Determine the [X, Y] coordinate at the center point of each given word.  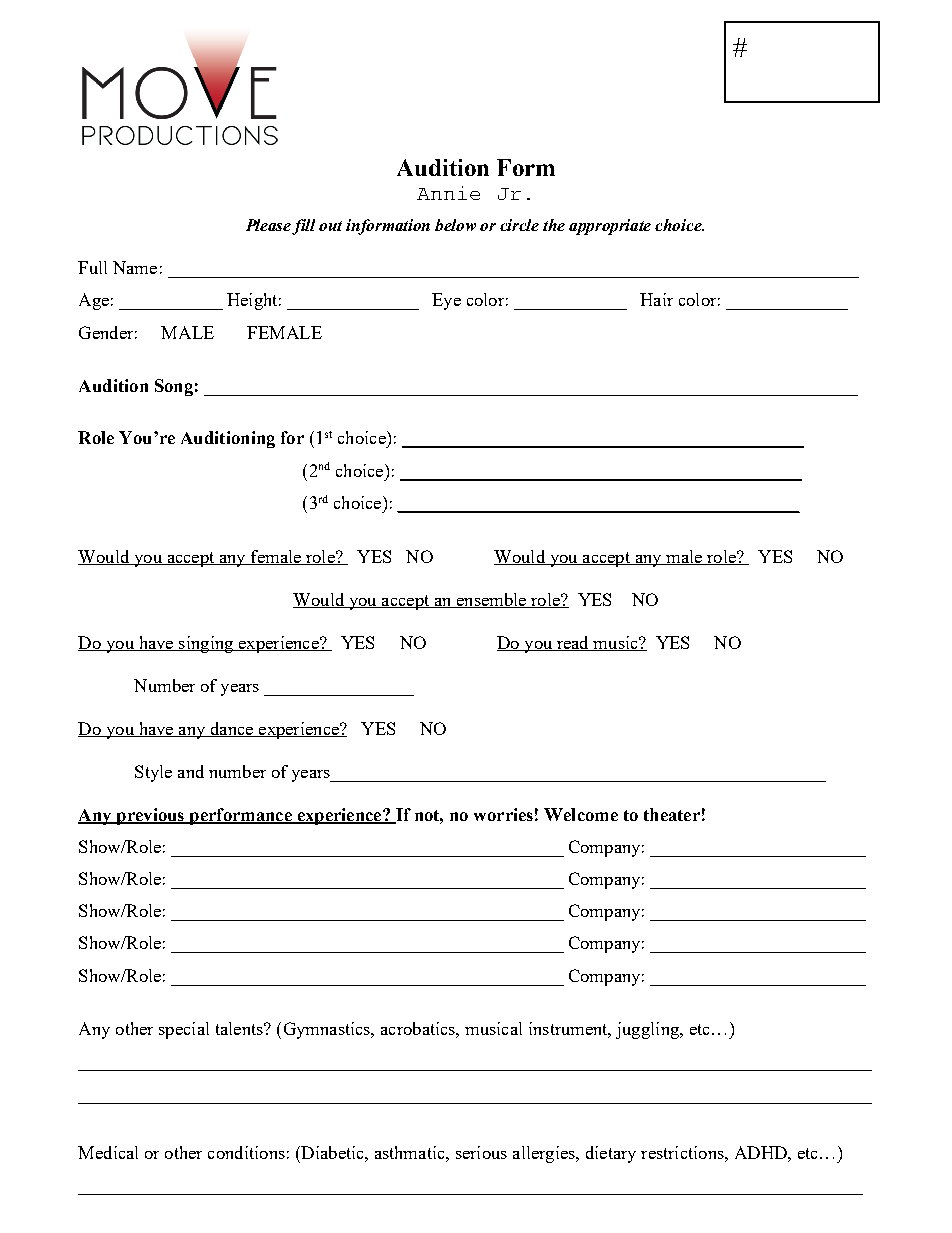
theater [672, 814]
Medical [108, 1152]
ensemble [491, 600]
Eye [446, 301]
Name [135, 267]
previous [150, 816]
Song [174, 387]
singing [206, 644]
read [573, 643]
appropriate [610, 227]
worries [503, 814]
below [455, 225]
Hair [656, 299]
